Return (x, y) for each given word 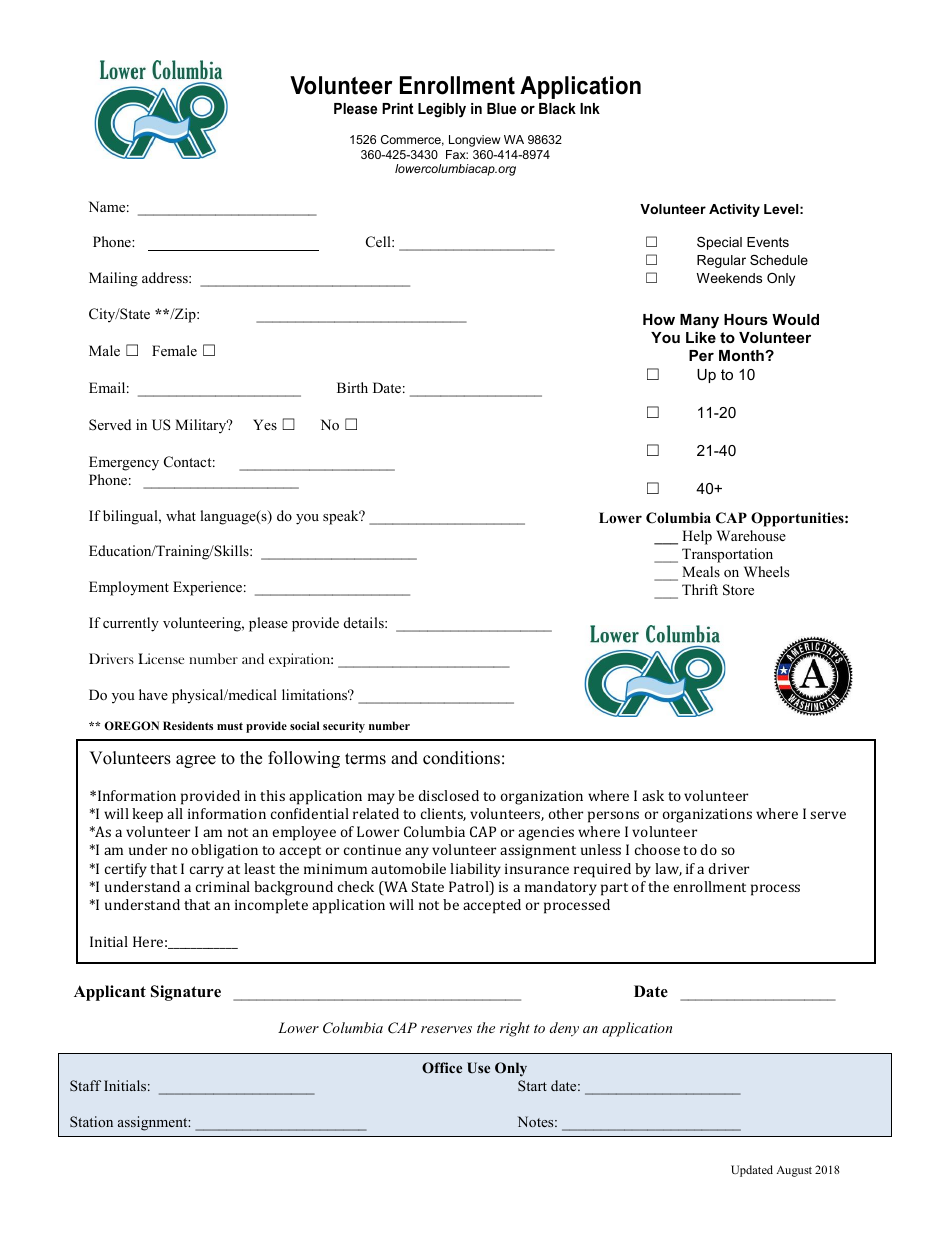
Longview (474, 141)
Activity (734, 210)
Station (91, 1121)
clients (443, 814)
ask (653, 795)
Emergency (124, 463)
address (166, 277)
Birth (352, 387)
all (175, 813)
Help (697, 537)
